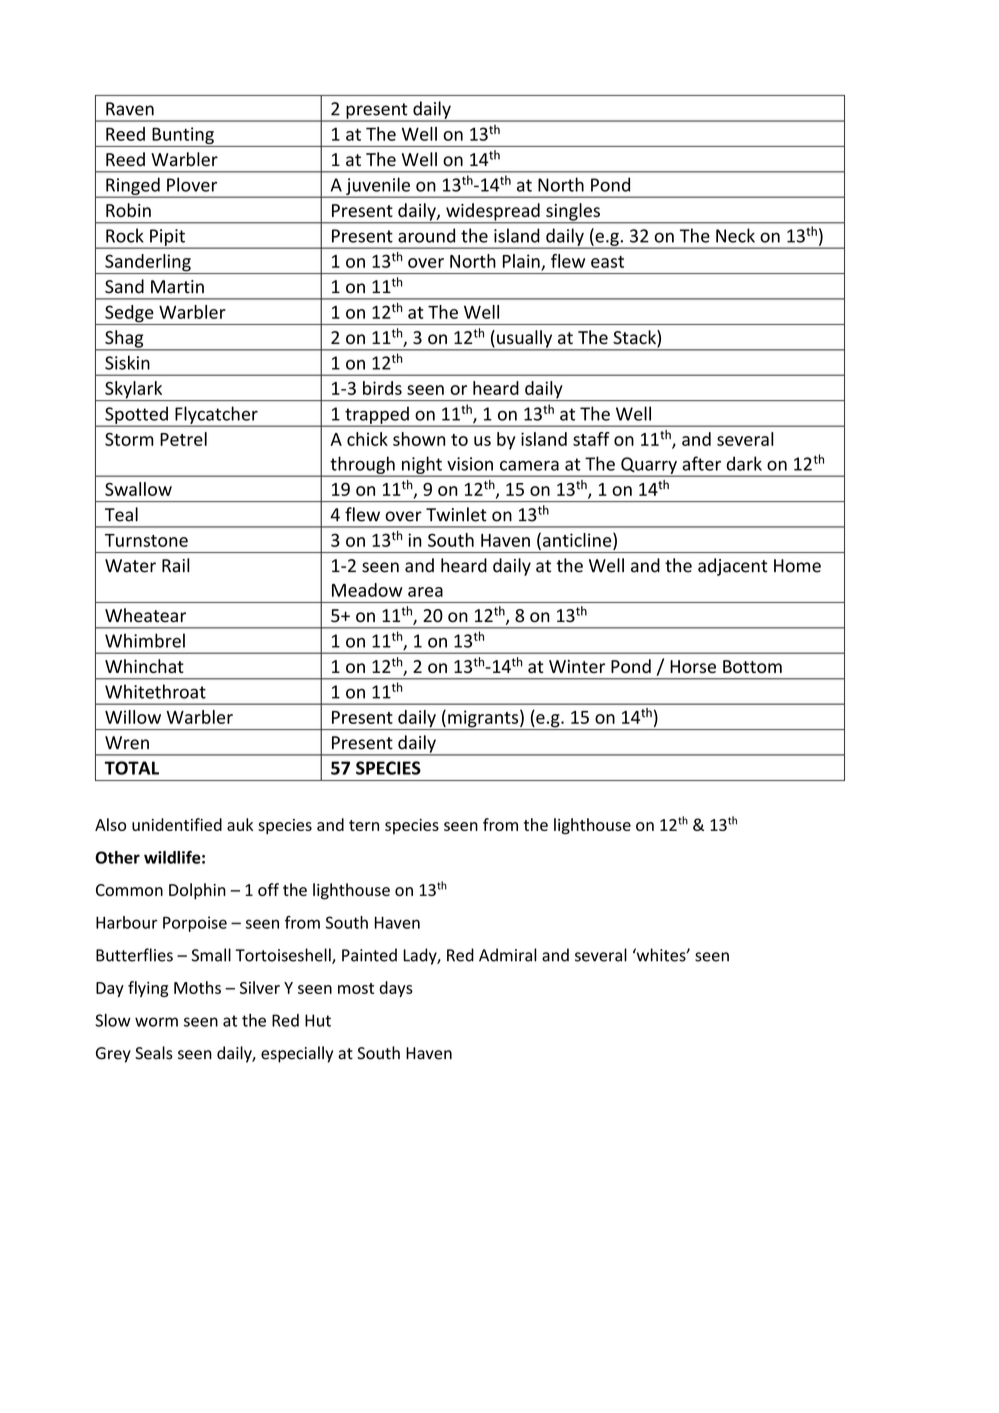  Describe the element at coordinates (156, 1022) in the page. I see `worm` at that location.
